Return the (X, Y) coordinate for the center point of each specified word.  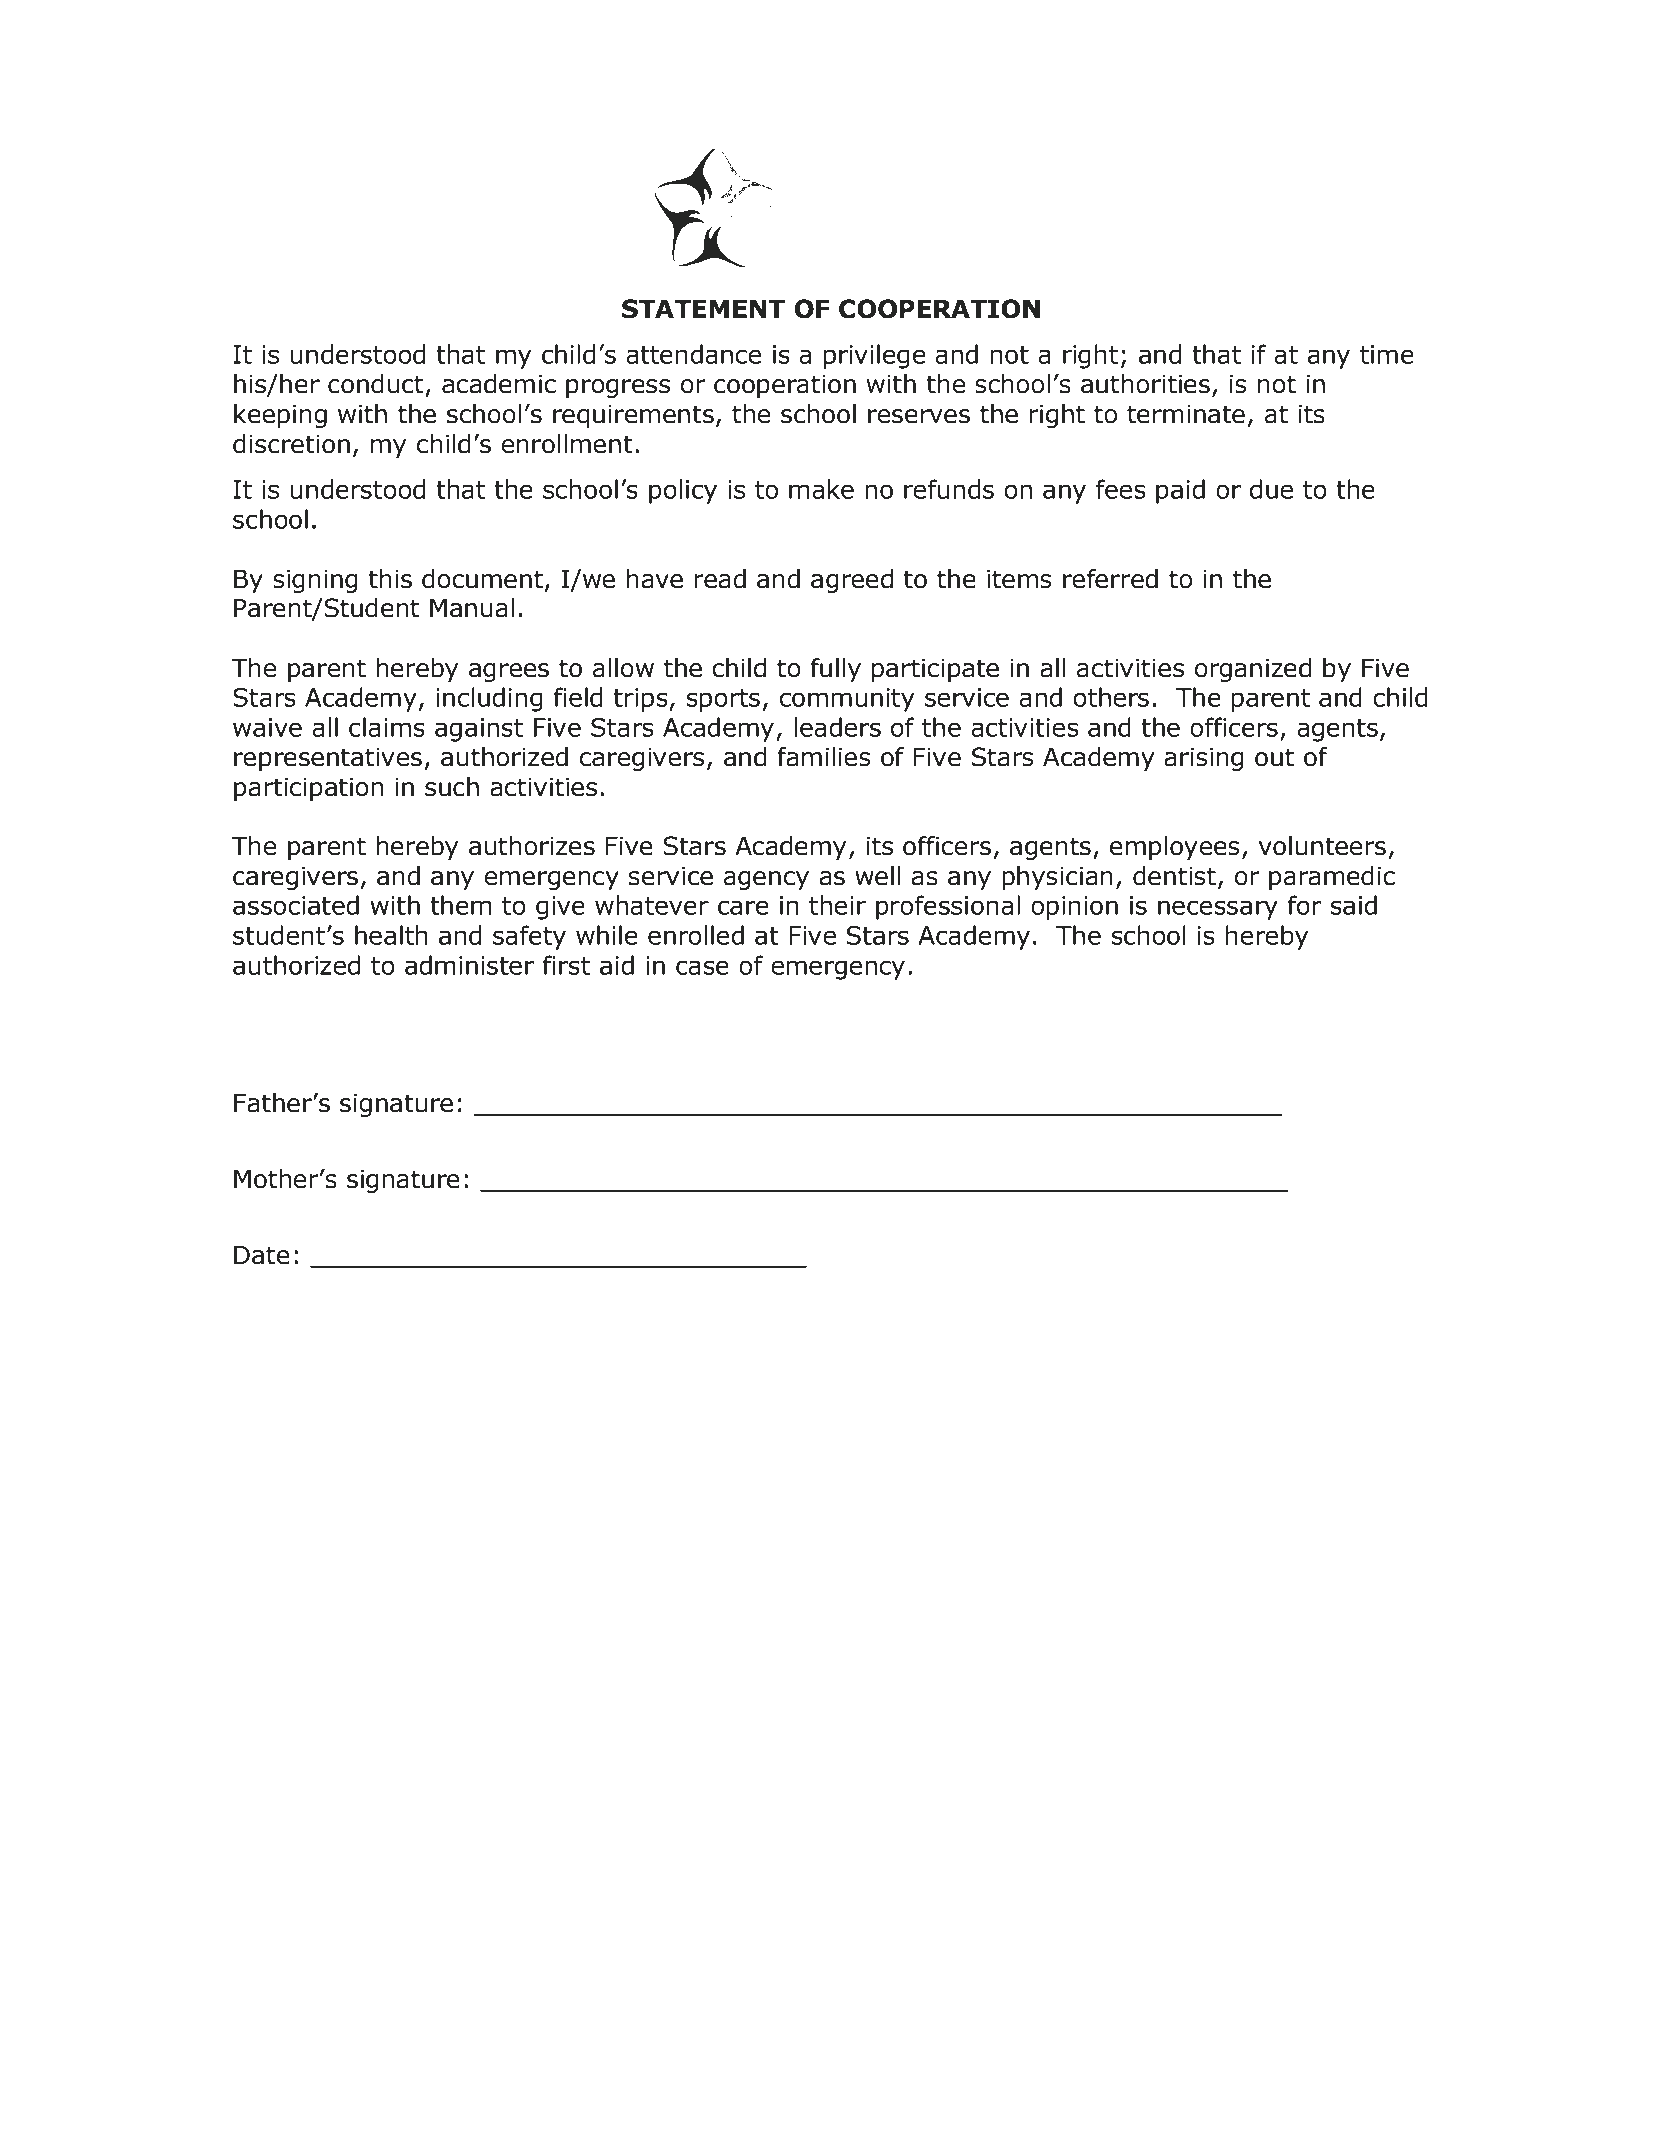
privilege (875, 356)
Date (262, 1255)
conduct (375, 384)
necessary (1218, 910)
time (1387, 354)
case (702, 967)
